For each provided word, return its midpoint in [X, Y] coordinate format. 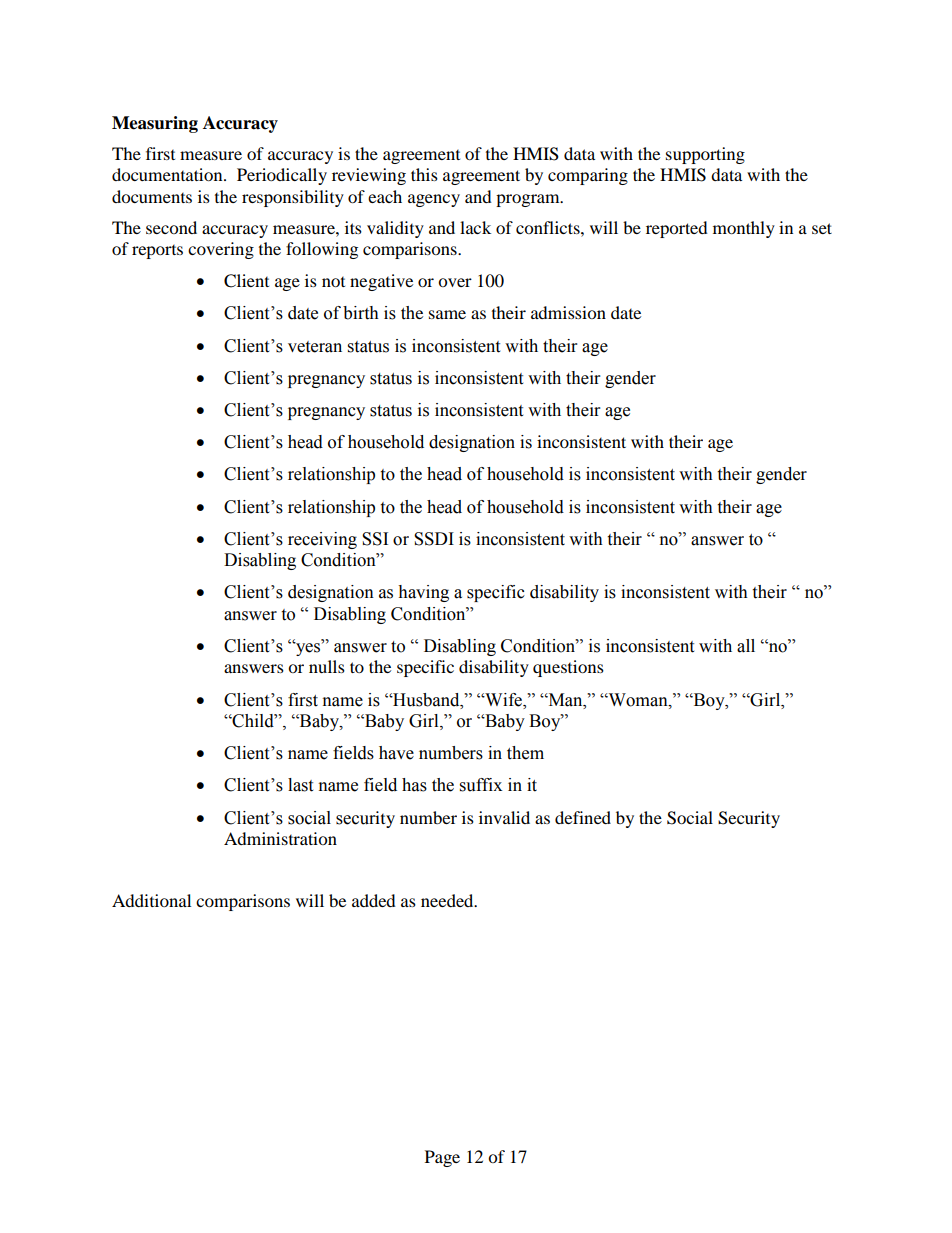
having [423, 593]
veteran [315, 347]
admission [568, 312]
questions [568, 668]
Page [442, 1158]
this [424, 174]
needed [448, 900]
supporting [705, 155]
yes [307, 649]
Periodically [282, 176]
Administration [280, 838]
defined [583, 817]
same [447, 314]
